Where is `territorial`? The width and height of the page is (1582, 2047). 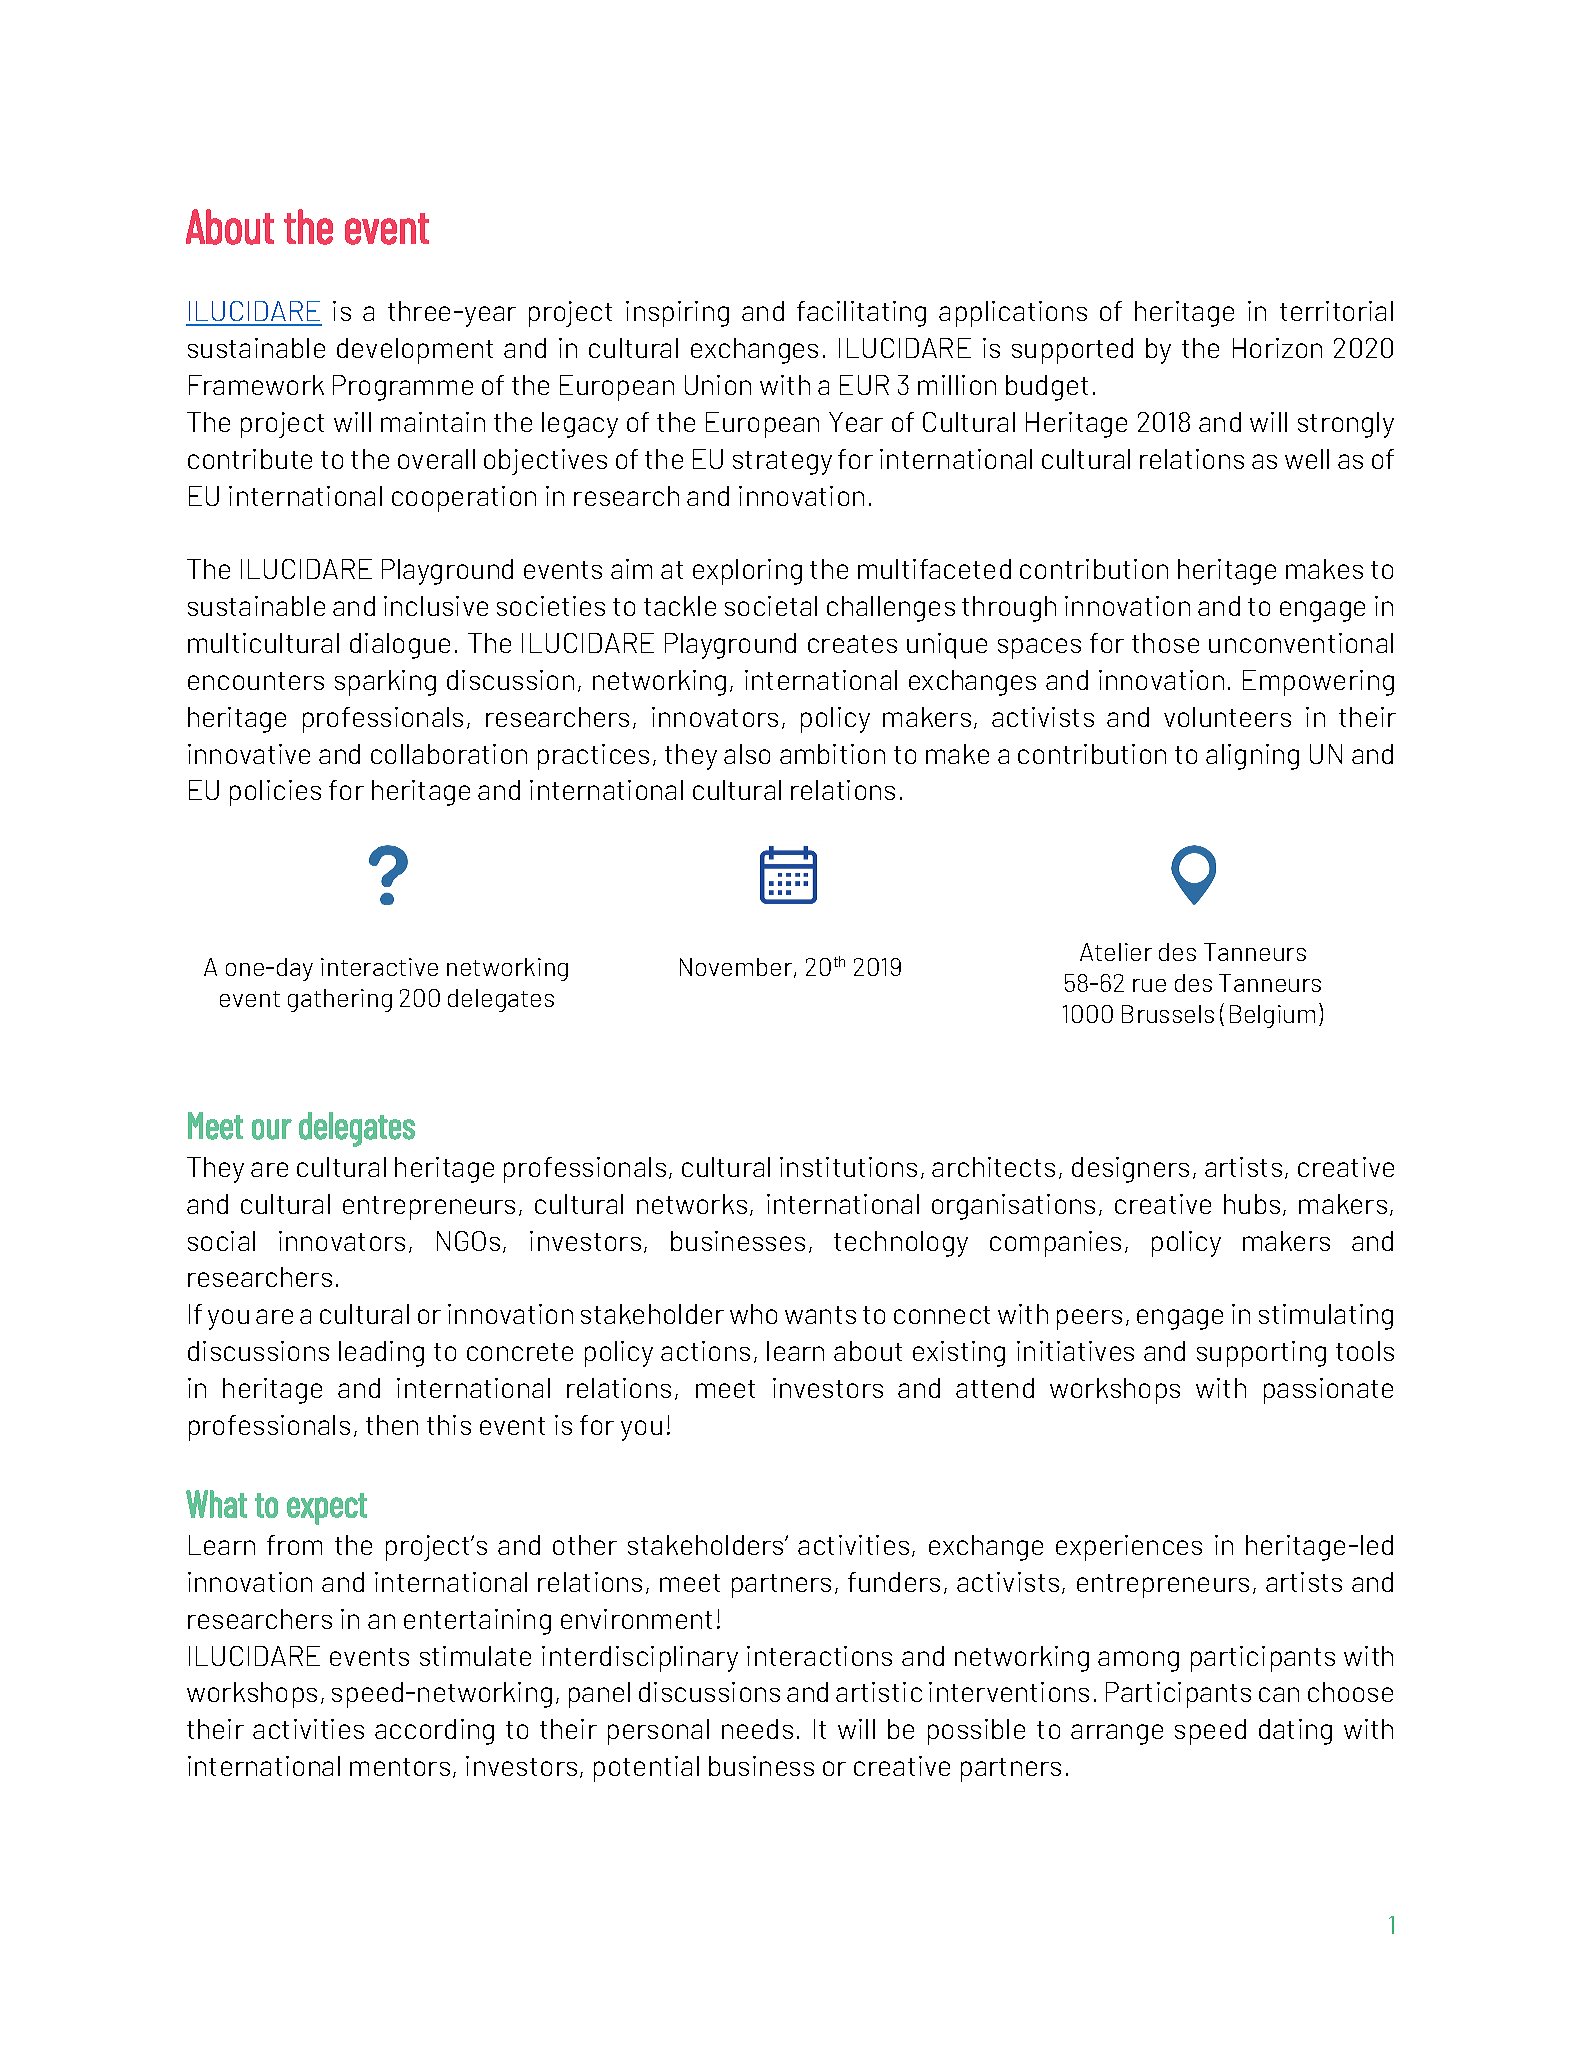
territorial is located at coordinates (1336, 311).
